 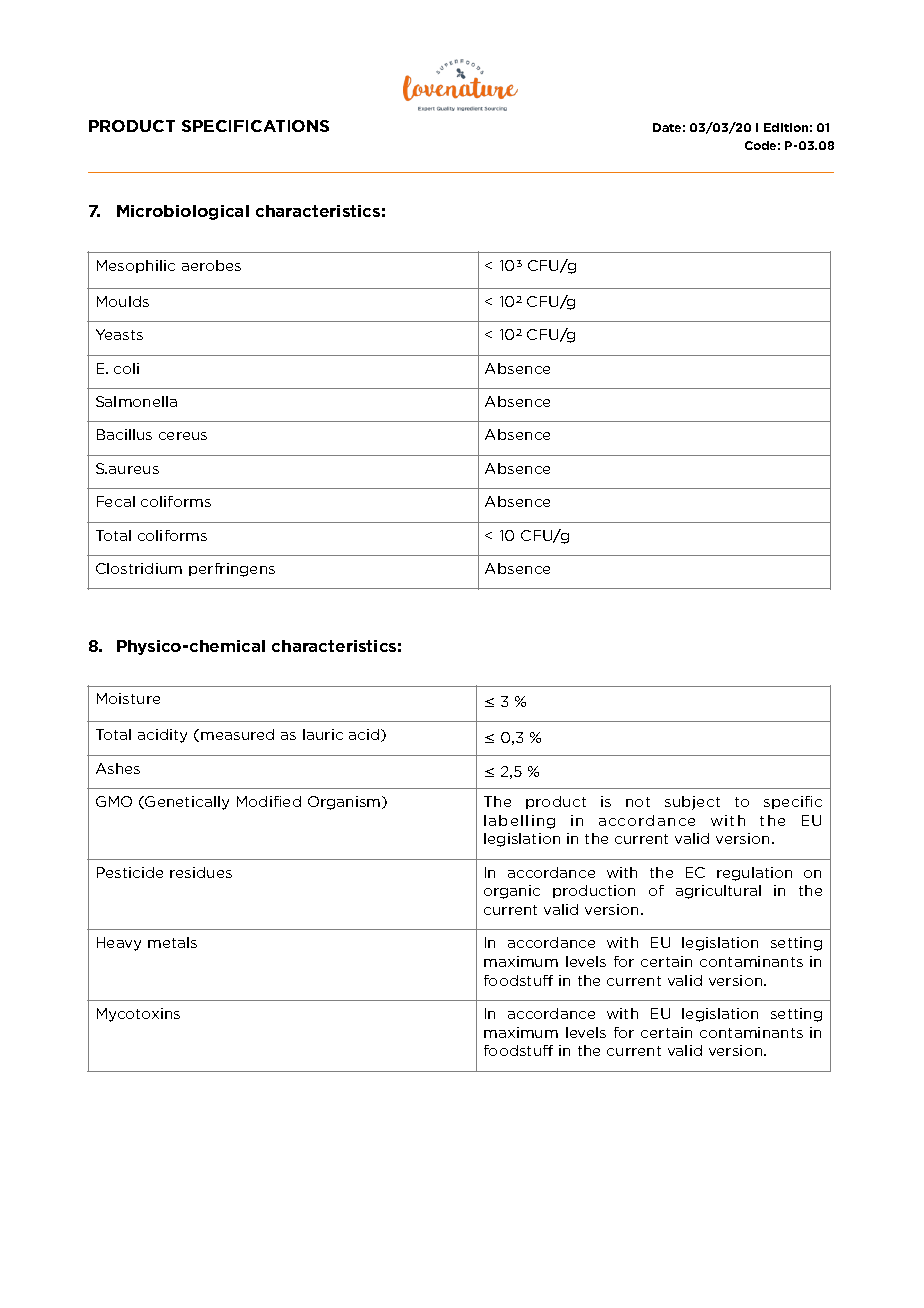 I want to click on Mycotoxins, so click(x=138, y=1015).
